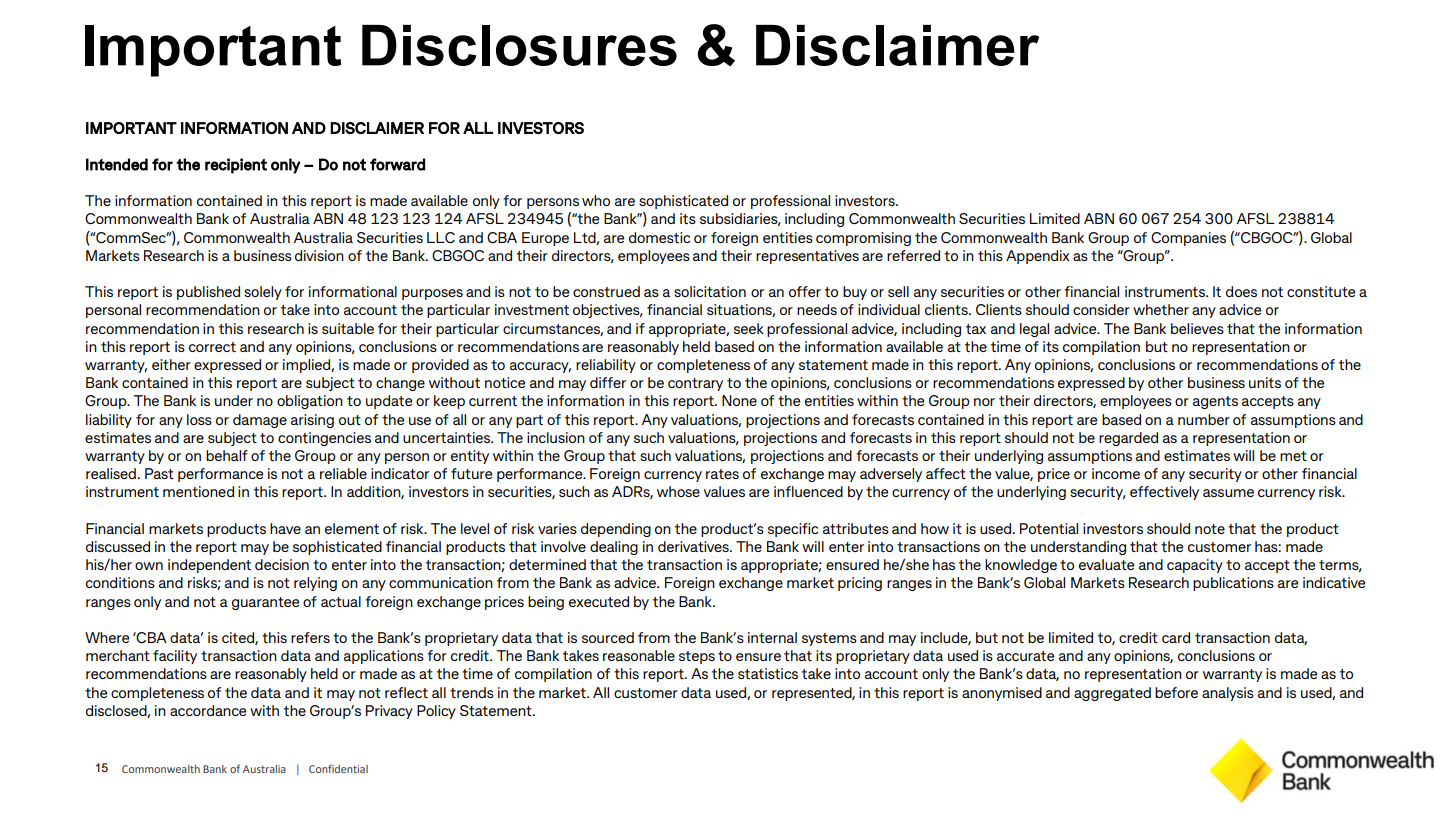 This document has height=819, width=1456. What do you see at coordinates (263, 293) in the document?
I see `solely` at bounding box center [263, 293].
